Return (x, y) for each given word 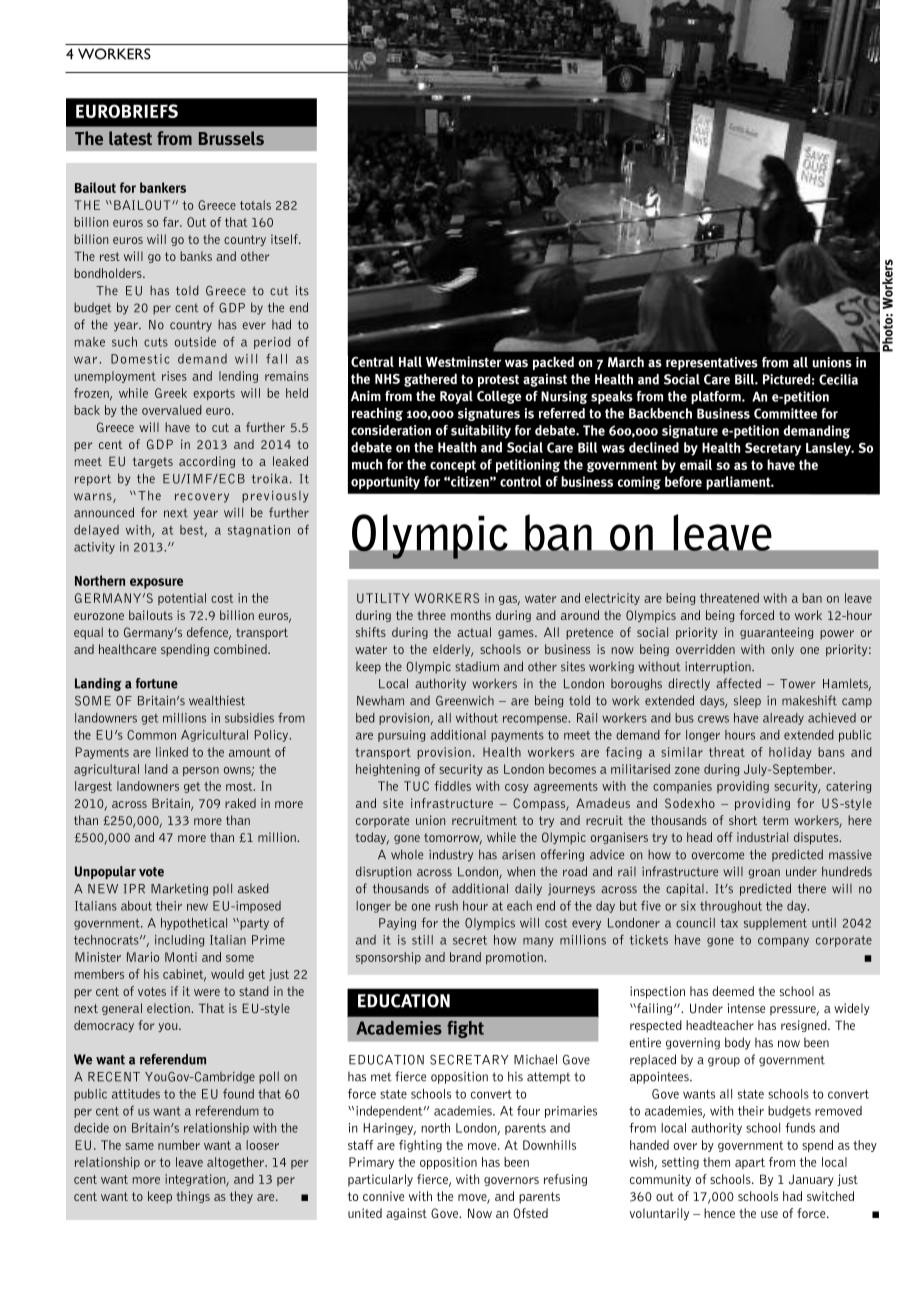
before (683, 481)
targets (153, 462)
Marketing (179, 889)
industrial (762, 837)
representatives (712, 363)
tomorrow (453, 839)
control (520, 481)
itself (285, 239)
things (193, 1197)
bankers (163, 187)
